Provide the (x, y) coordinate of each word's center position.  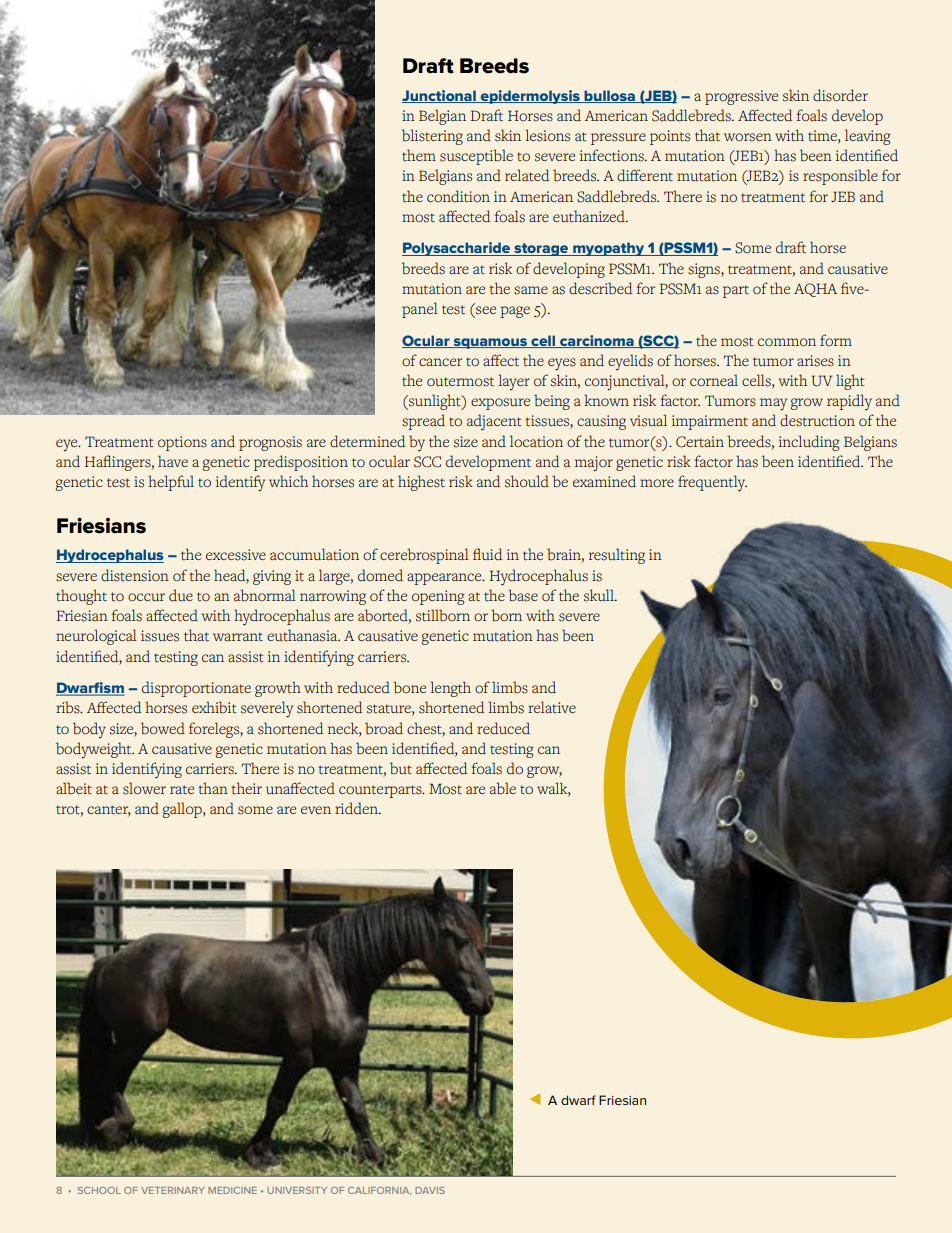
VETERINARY (172, 1190)
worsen (748, 137)
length (450, 689)
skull (600, 595)
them (419, 155)
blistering (432, 137)
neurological (96, 637)
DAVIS (430, 1190)
